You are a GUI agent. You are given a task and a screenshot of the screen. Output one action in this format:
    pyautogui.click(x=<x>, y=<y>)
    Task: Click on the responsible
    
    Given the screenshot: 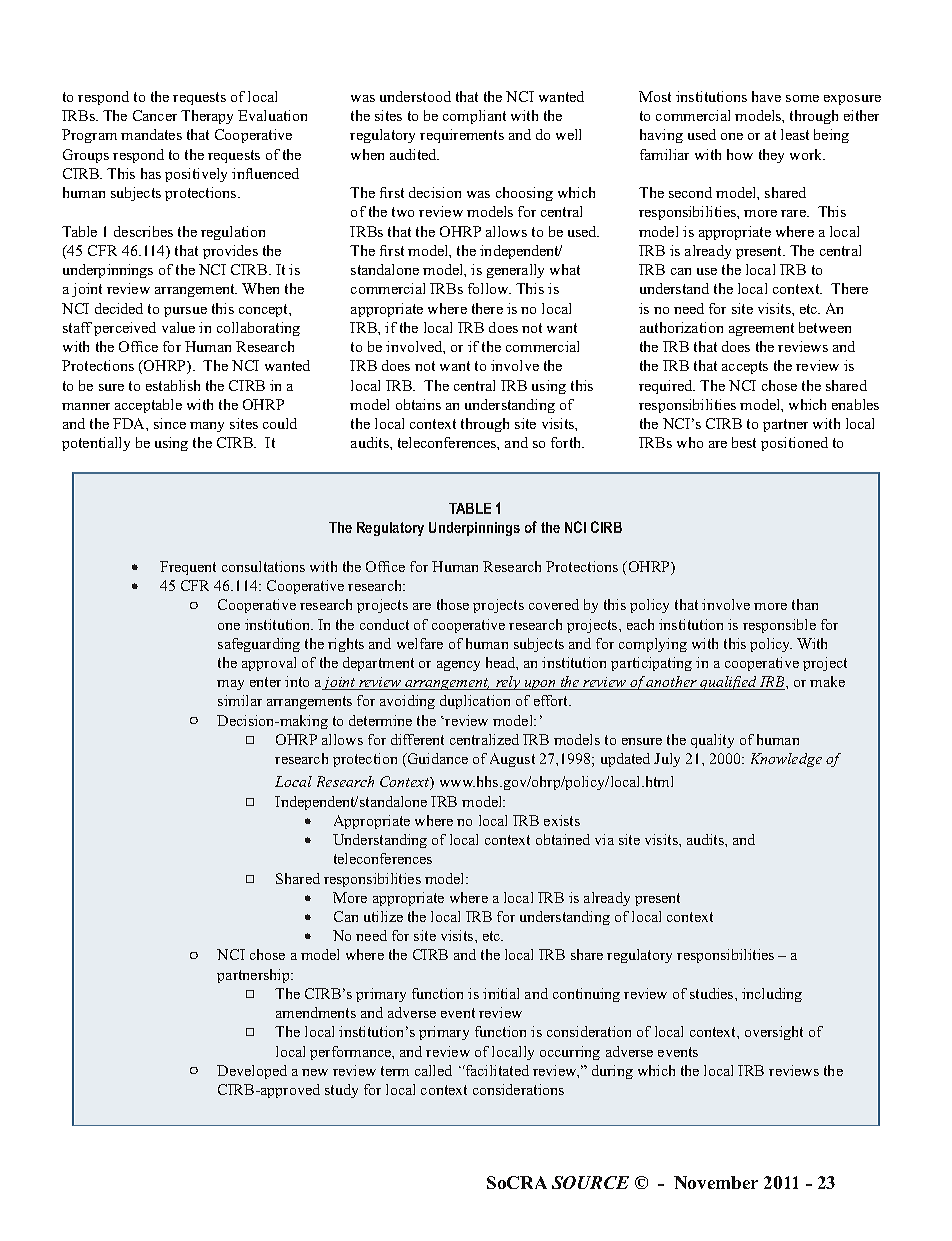 What is the action you would take?
    pyautogui.click(x=779, y=626)
